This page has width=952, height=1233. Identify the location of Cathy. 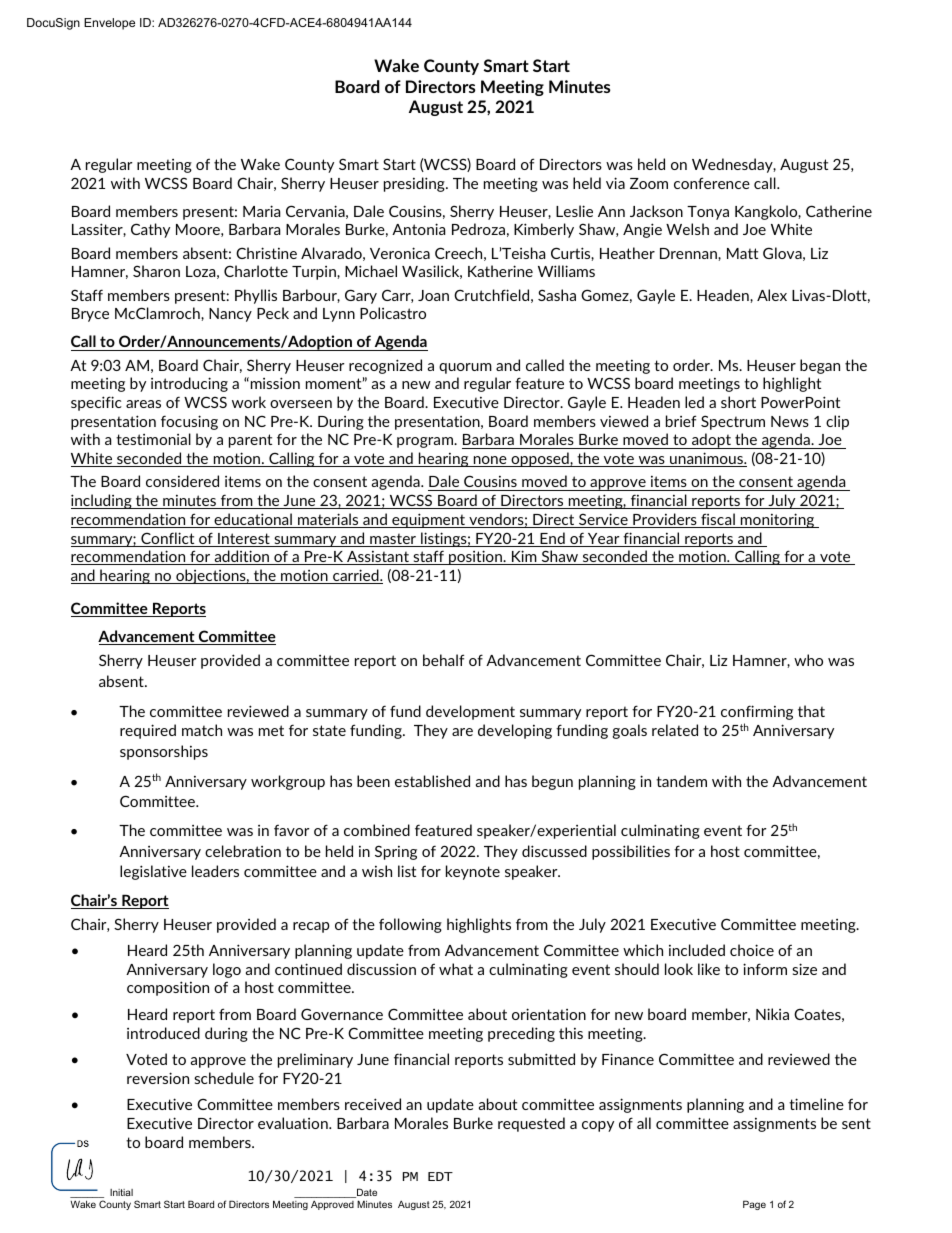
(150, 230).
